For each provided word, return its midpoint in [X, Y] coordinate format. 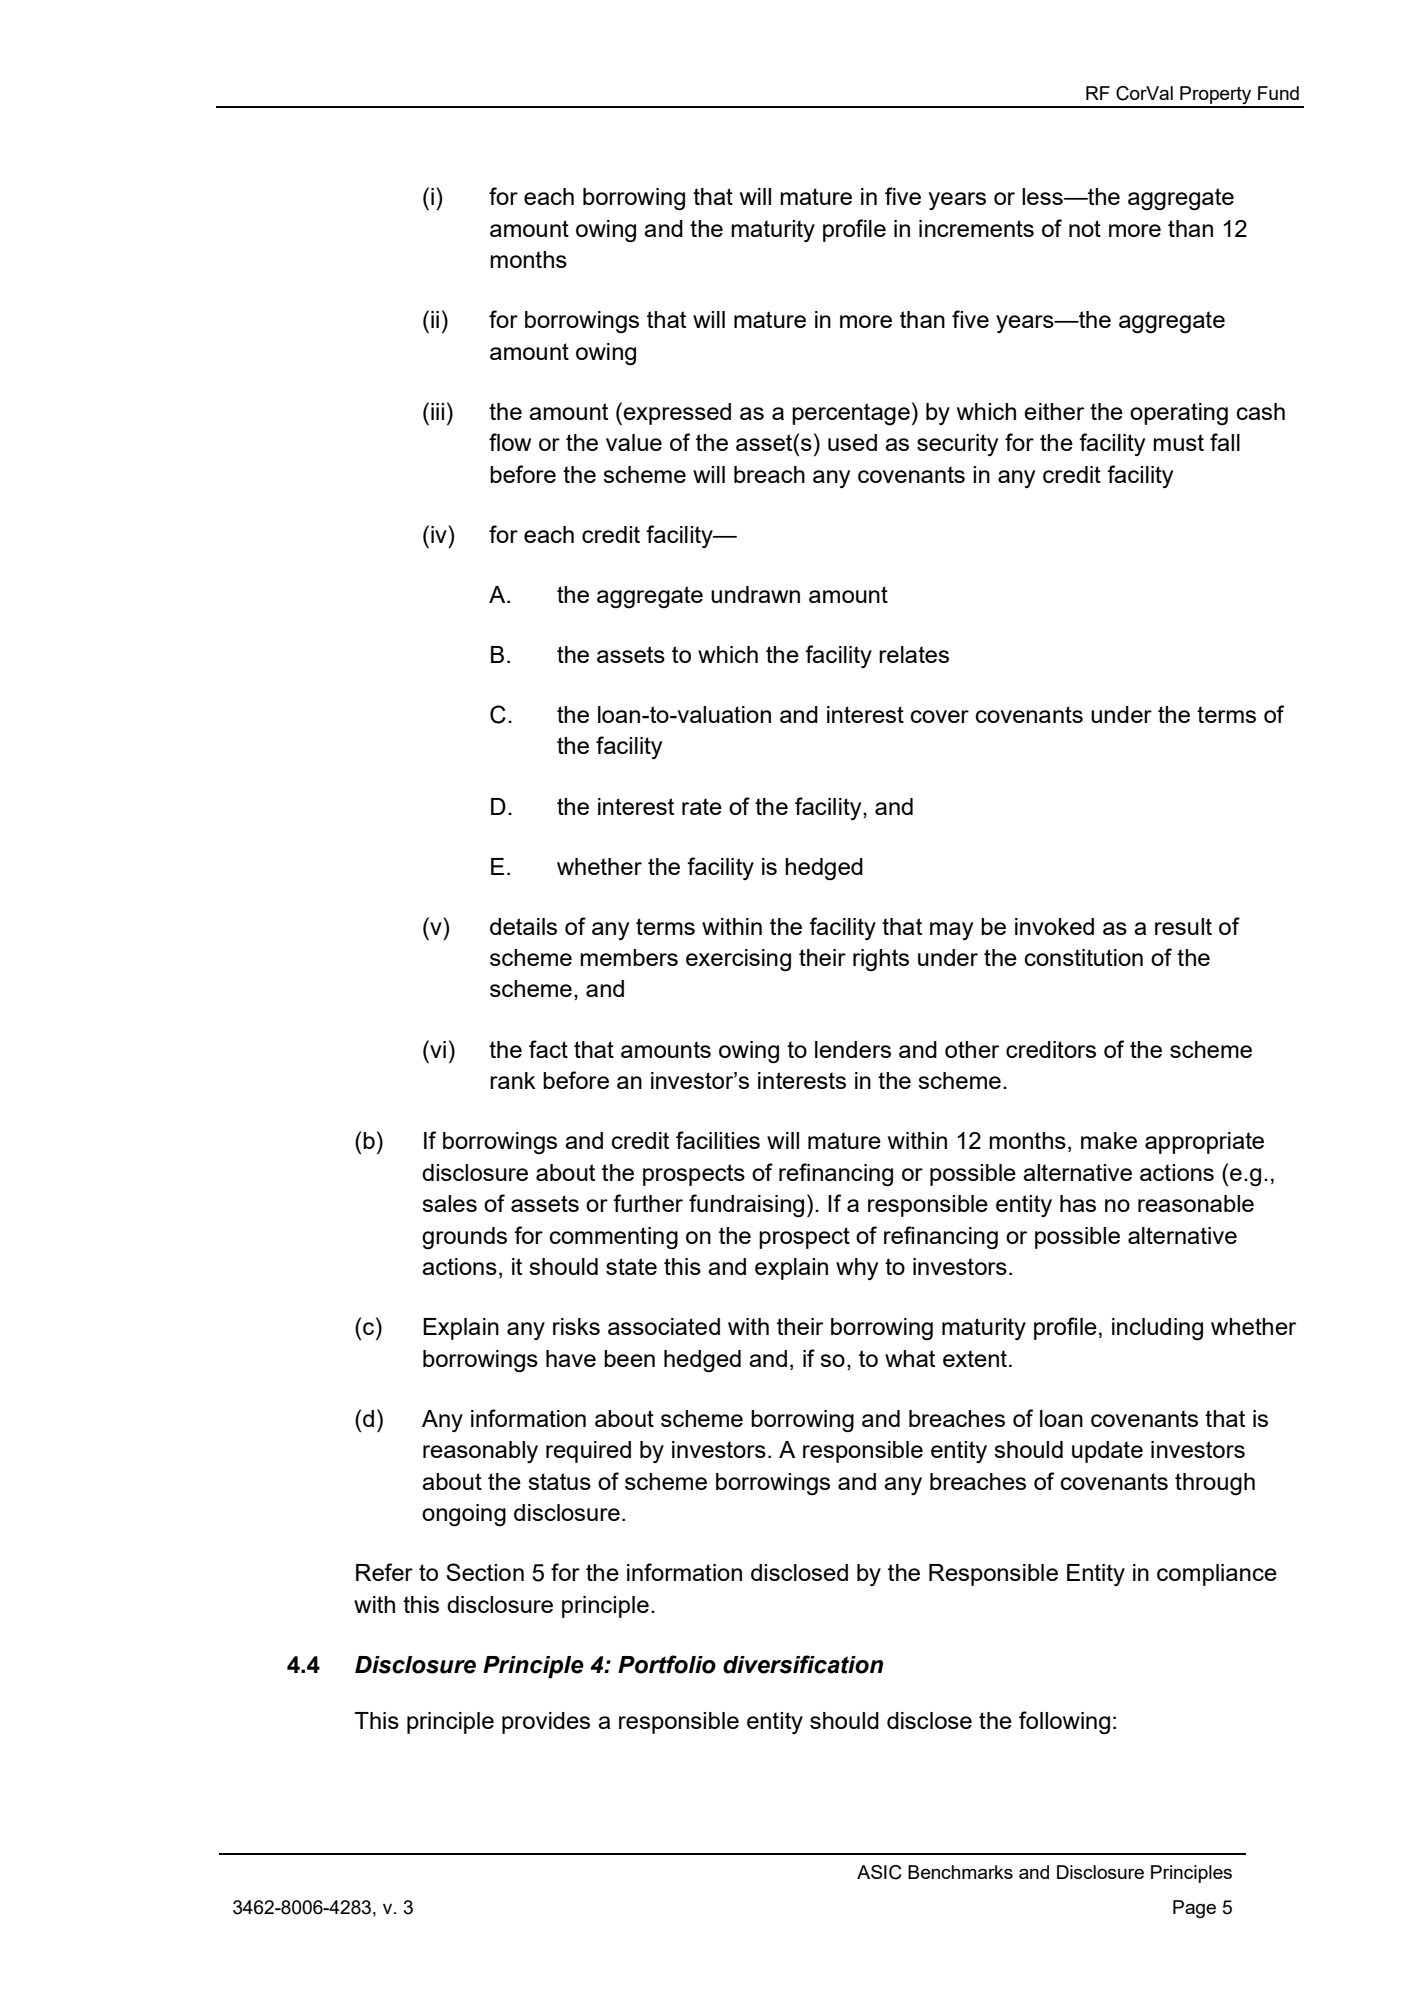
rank [513, 1080]
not [1085, 228]
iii [437, 411]
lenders [853, 1049]
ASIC [879, 1872]
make [1109, 1140]
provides [546, 1723]
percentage [851, 414]
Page [1194, 1909]
